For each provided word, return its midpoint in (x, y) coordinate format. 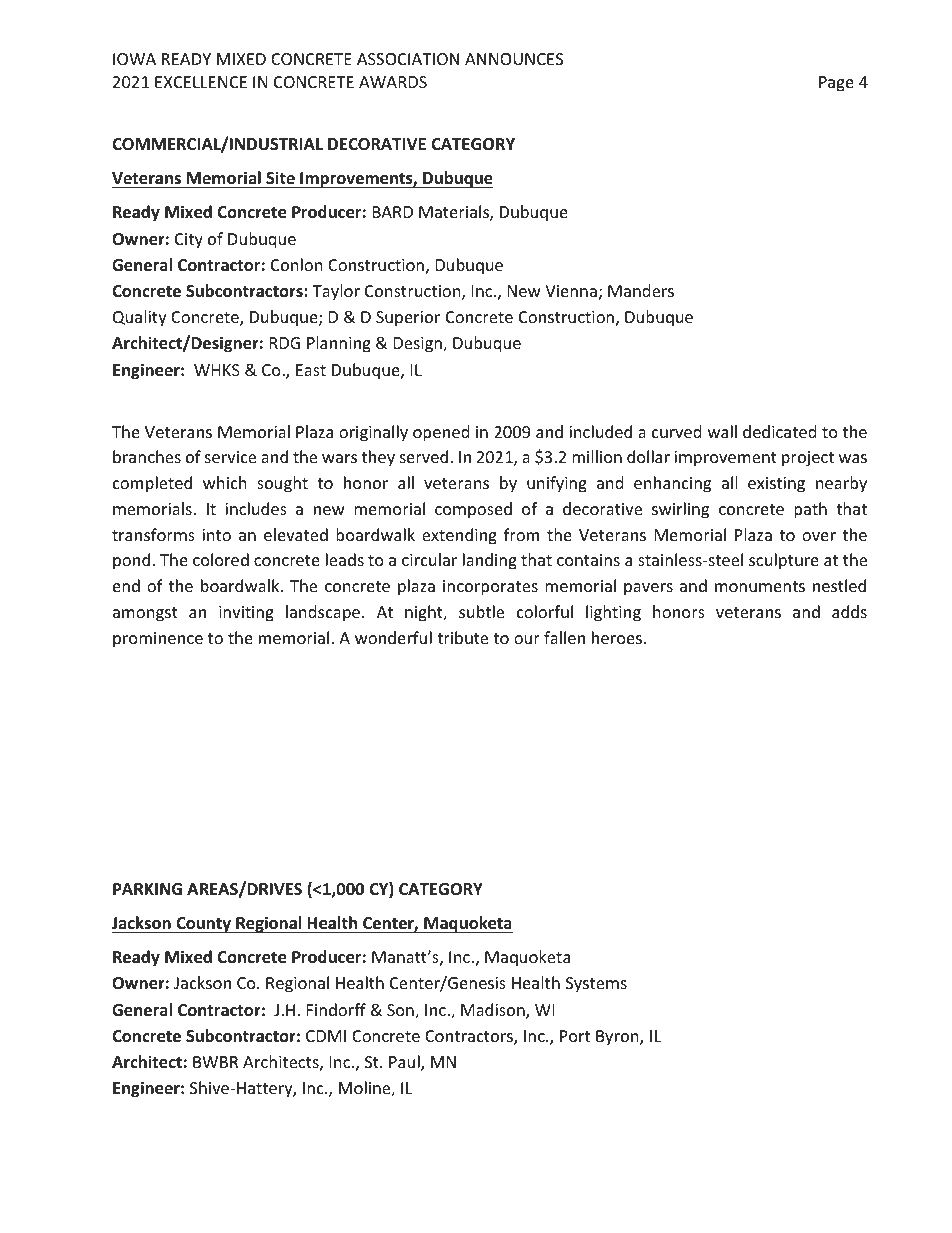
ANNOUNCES (514, 59)
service (230, 457)
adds (849, 611)
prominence (158, 640)
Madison (494, 1011)
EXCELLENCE (201, 82)
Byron (618, 1038)
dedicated (779, 431)
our (527, 639)
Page (836, 84)
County (204, 925)
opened (441, 433)
